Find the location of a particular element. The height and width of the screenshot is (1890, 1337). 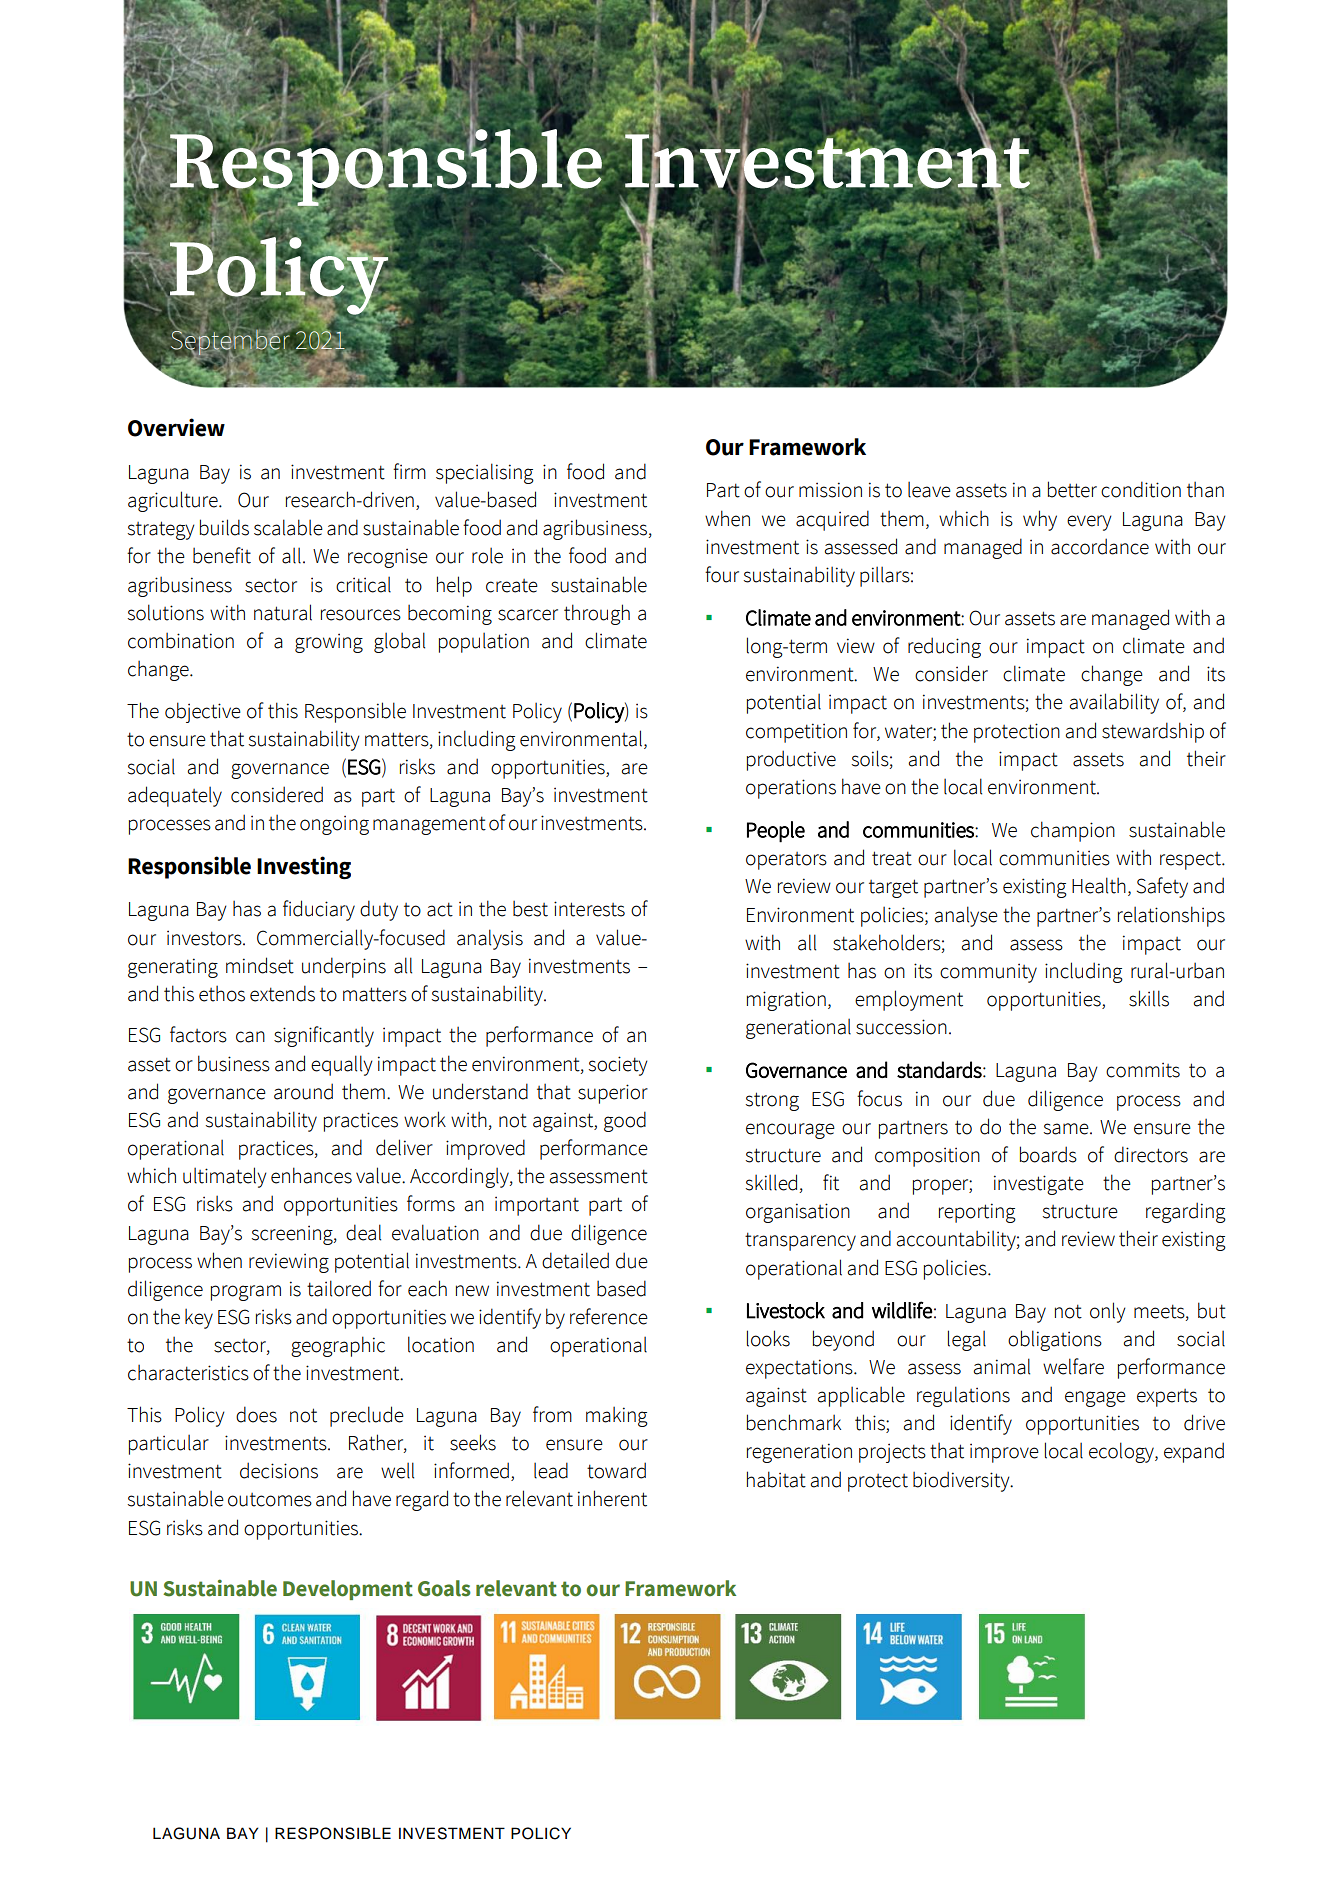

champion is located at coordinates (1073, 831).
